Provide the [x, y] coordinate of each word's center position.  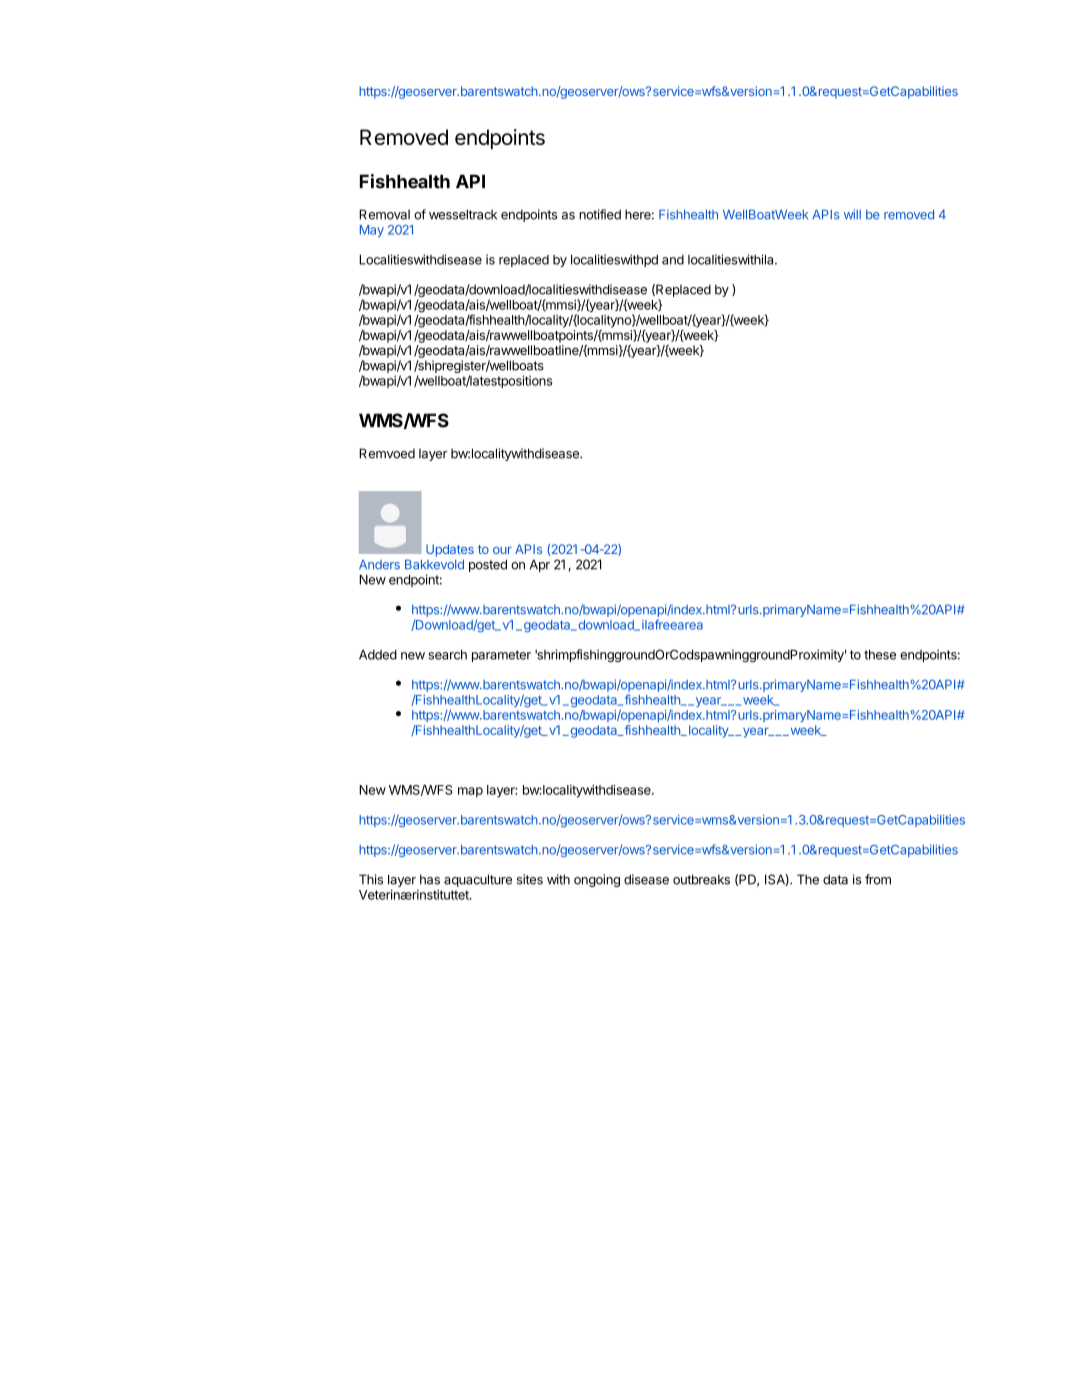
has [430, 879]
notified [600, 214]
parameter [501, 656]
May [372, 231]
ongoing [597, 880]
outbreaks [701, 879]
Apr [540, 565]
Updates [450, 550]
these [880, 655]
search [448, 655]
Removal [384, 214]
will [852, 214]
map [470, 792]
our [502, 550]
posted [488, 565]
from [878, 879]
